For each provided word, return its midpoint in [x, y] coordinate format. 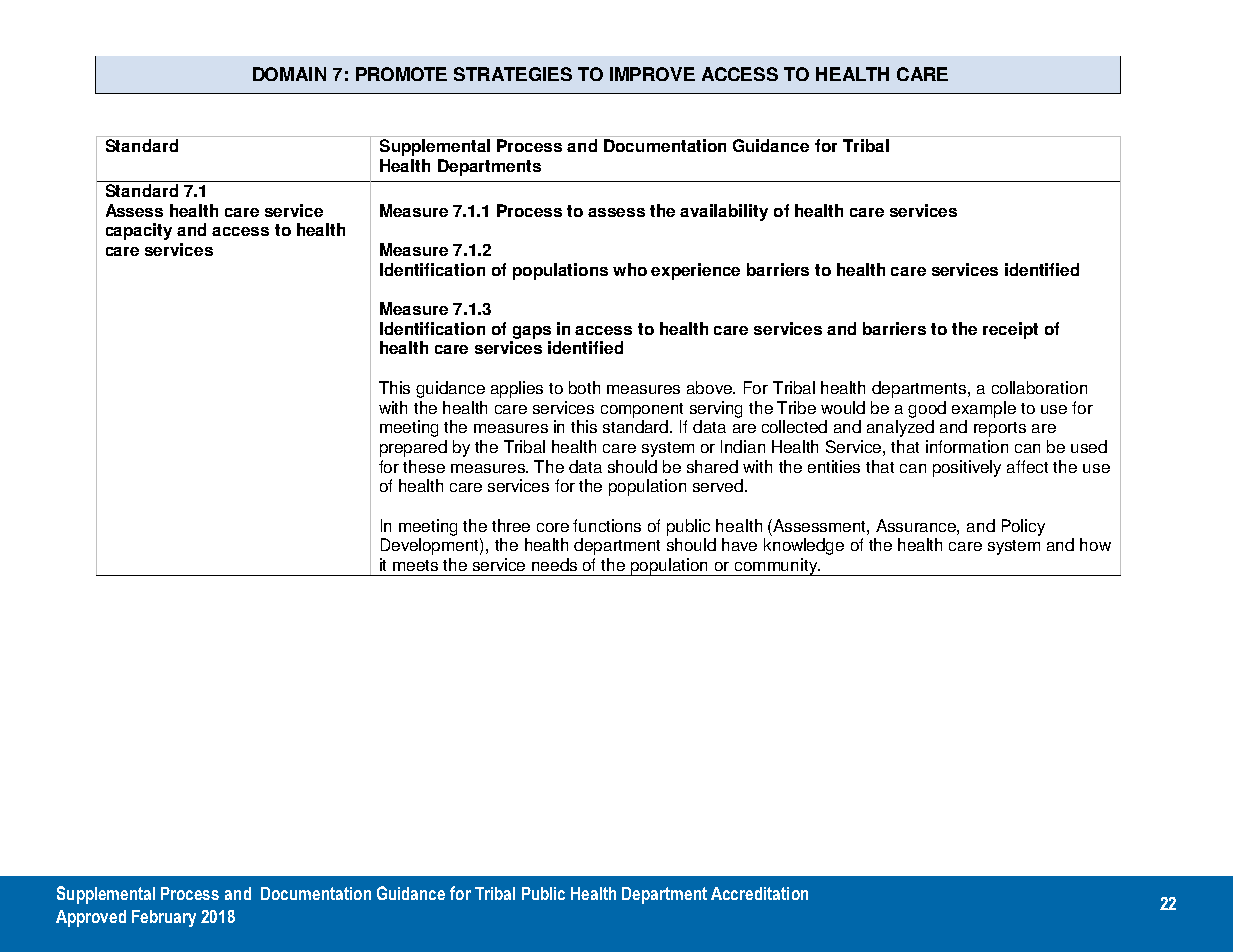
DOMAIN [289, 74]
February [164, 918]
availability [724, 212]
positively [967, 468]
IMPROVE [652, 74]
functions [607, 525]
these [424, 466]
